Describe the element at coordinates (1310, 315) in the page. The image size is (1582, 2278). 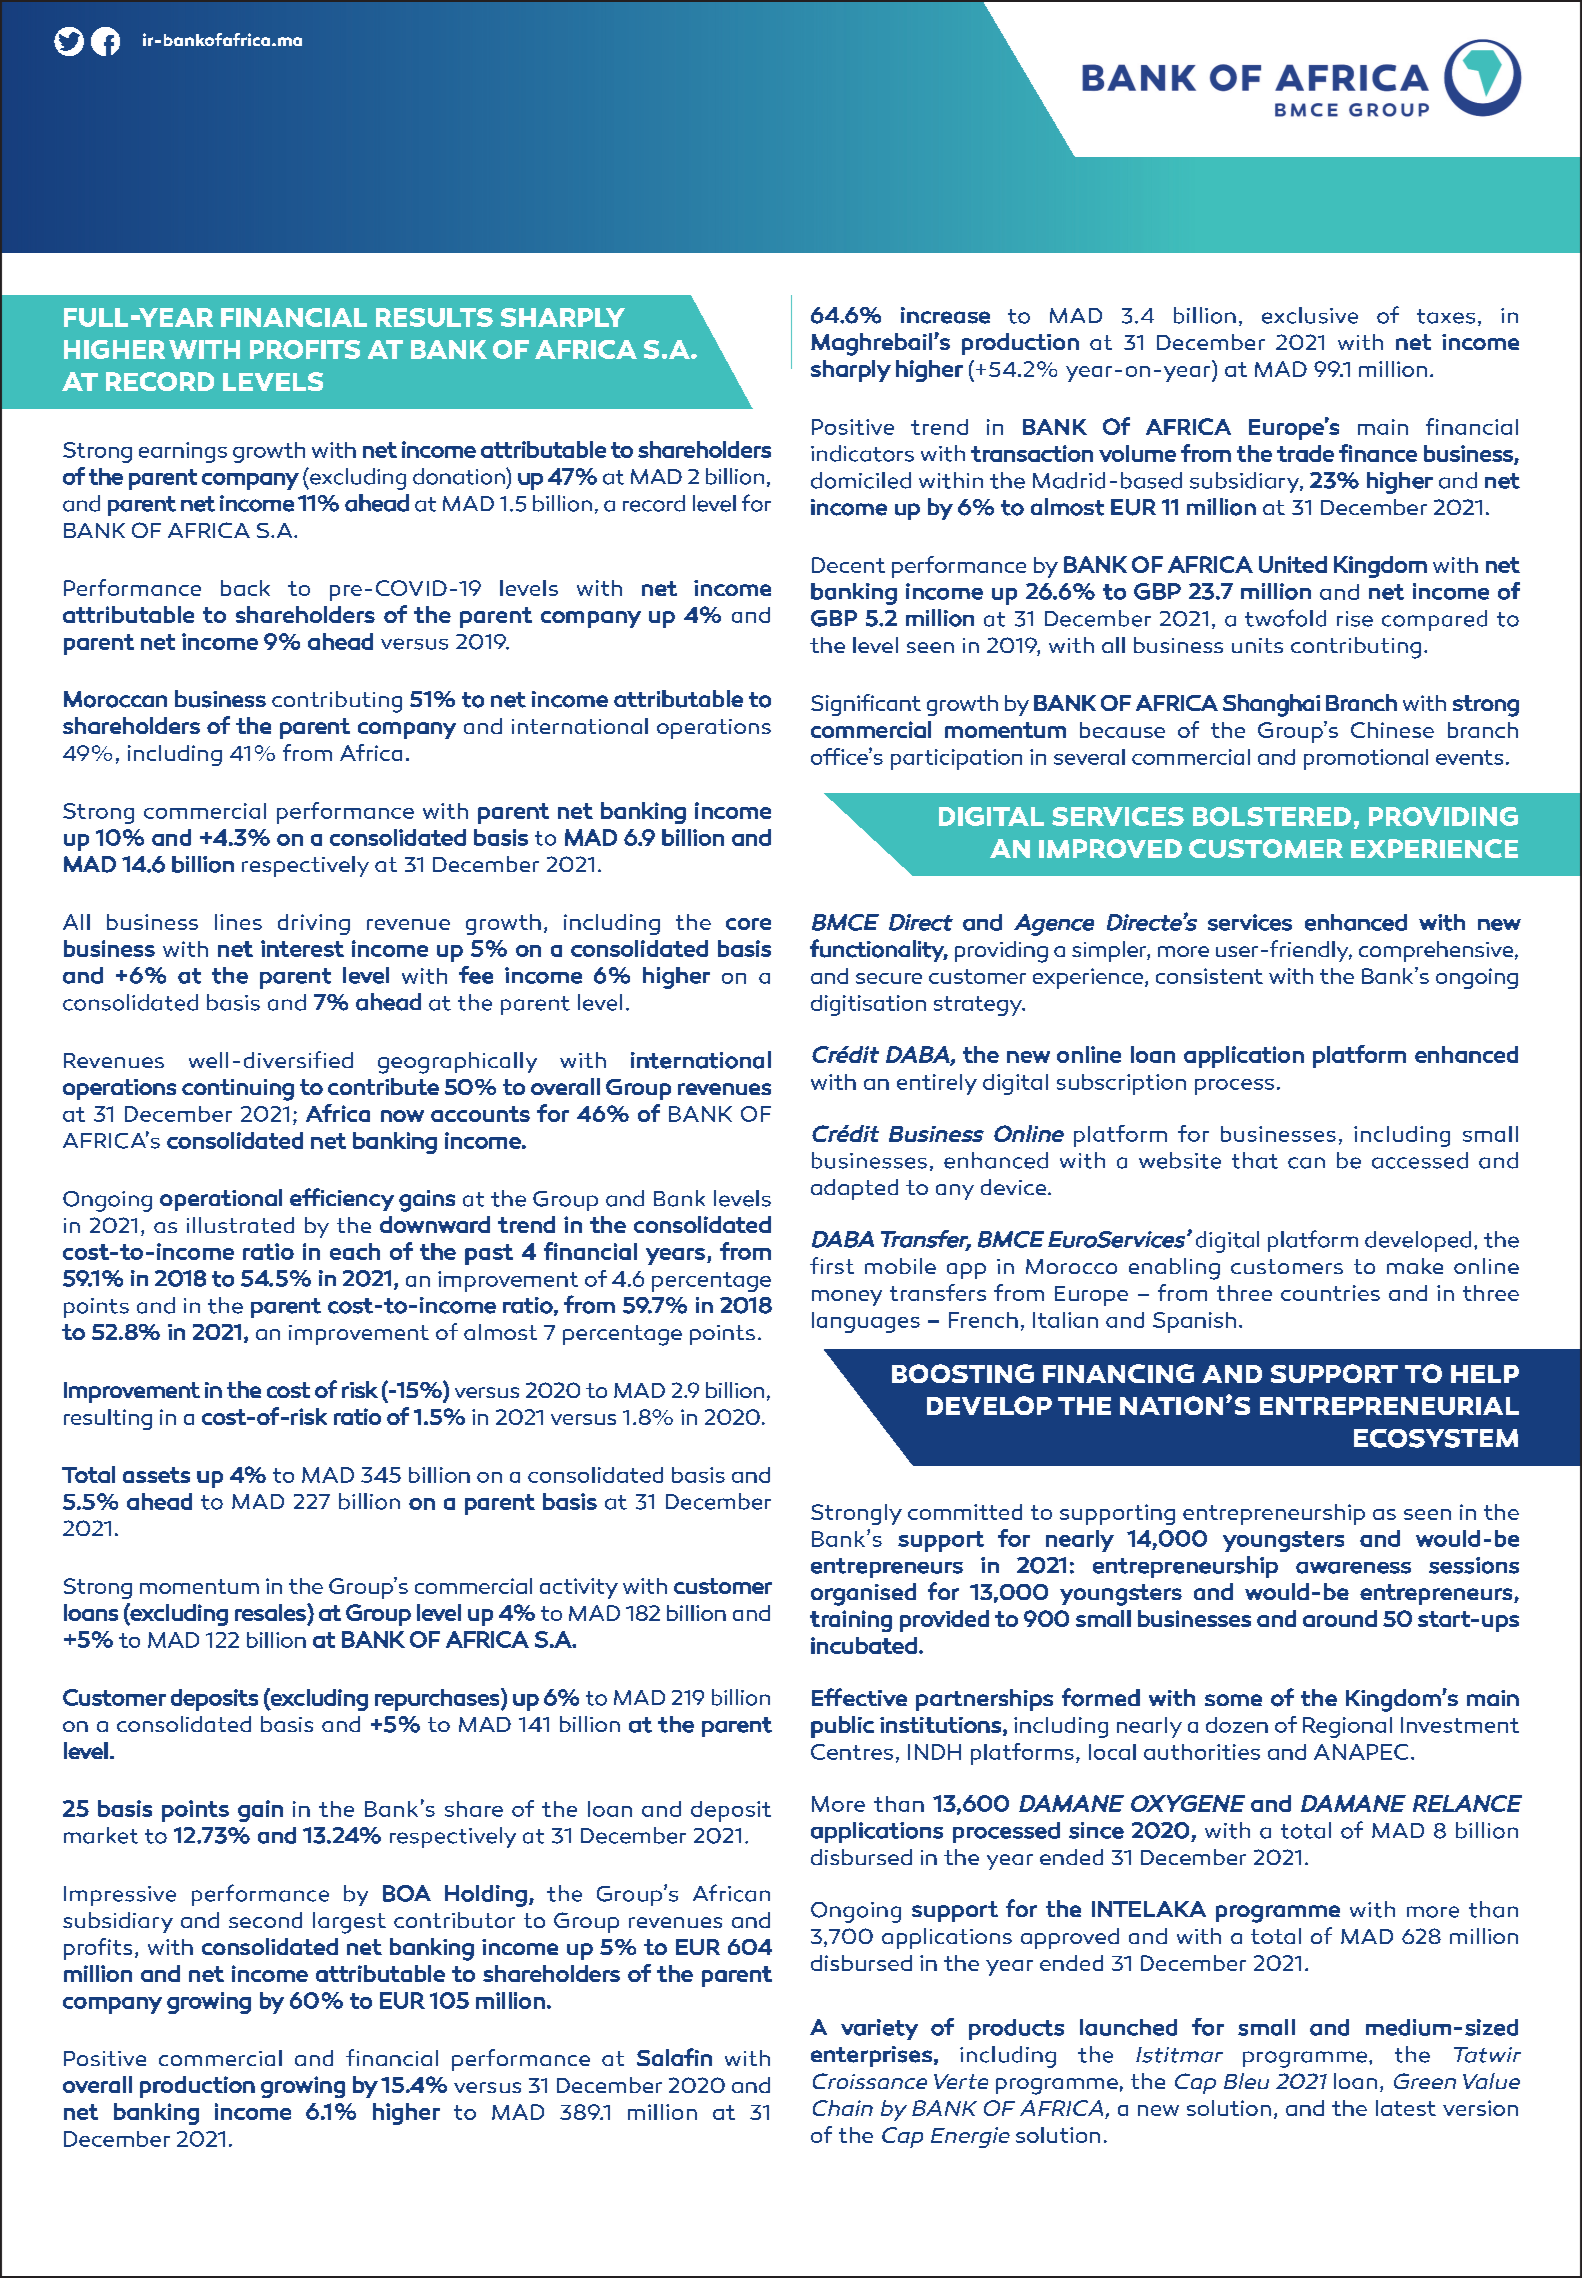
I see `exclusive` at that location.
